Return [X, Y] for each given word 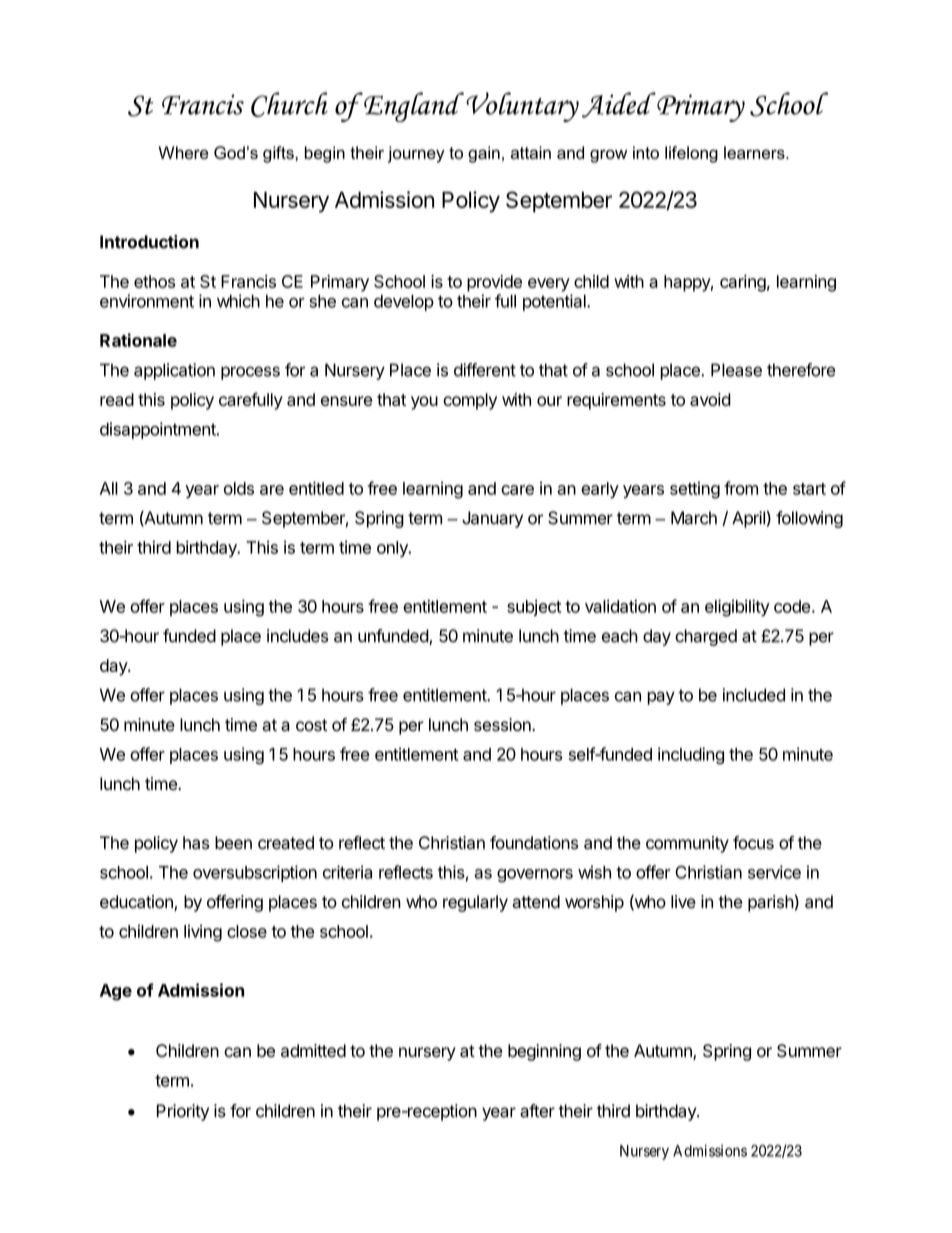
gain [484, 154]
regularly [475, 903]
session [503, 725]
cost [311, 725]
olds [239, 488]
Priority [183, 1112]
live [683, 902]
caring [743, 283]
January [492, 519]
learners [755, 152]
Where [183, 152]
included [754, 695]
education [137, 903]
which [238, 301]
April [748, 519]
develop [404, 303]
